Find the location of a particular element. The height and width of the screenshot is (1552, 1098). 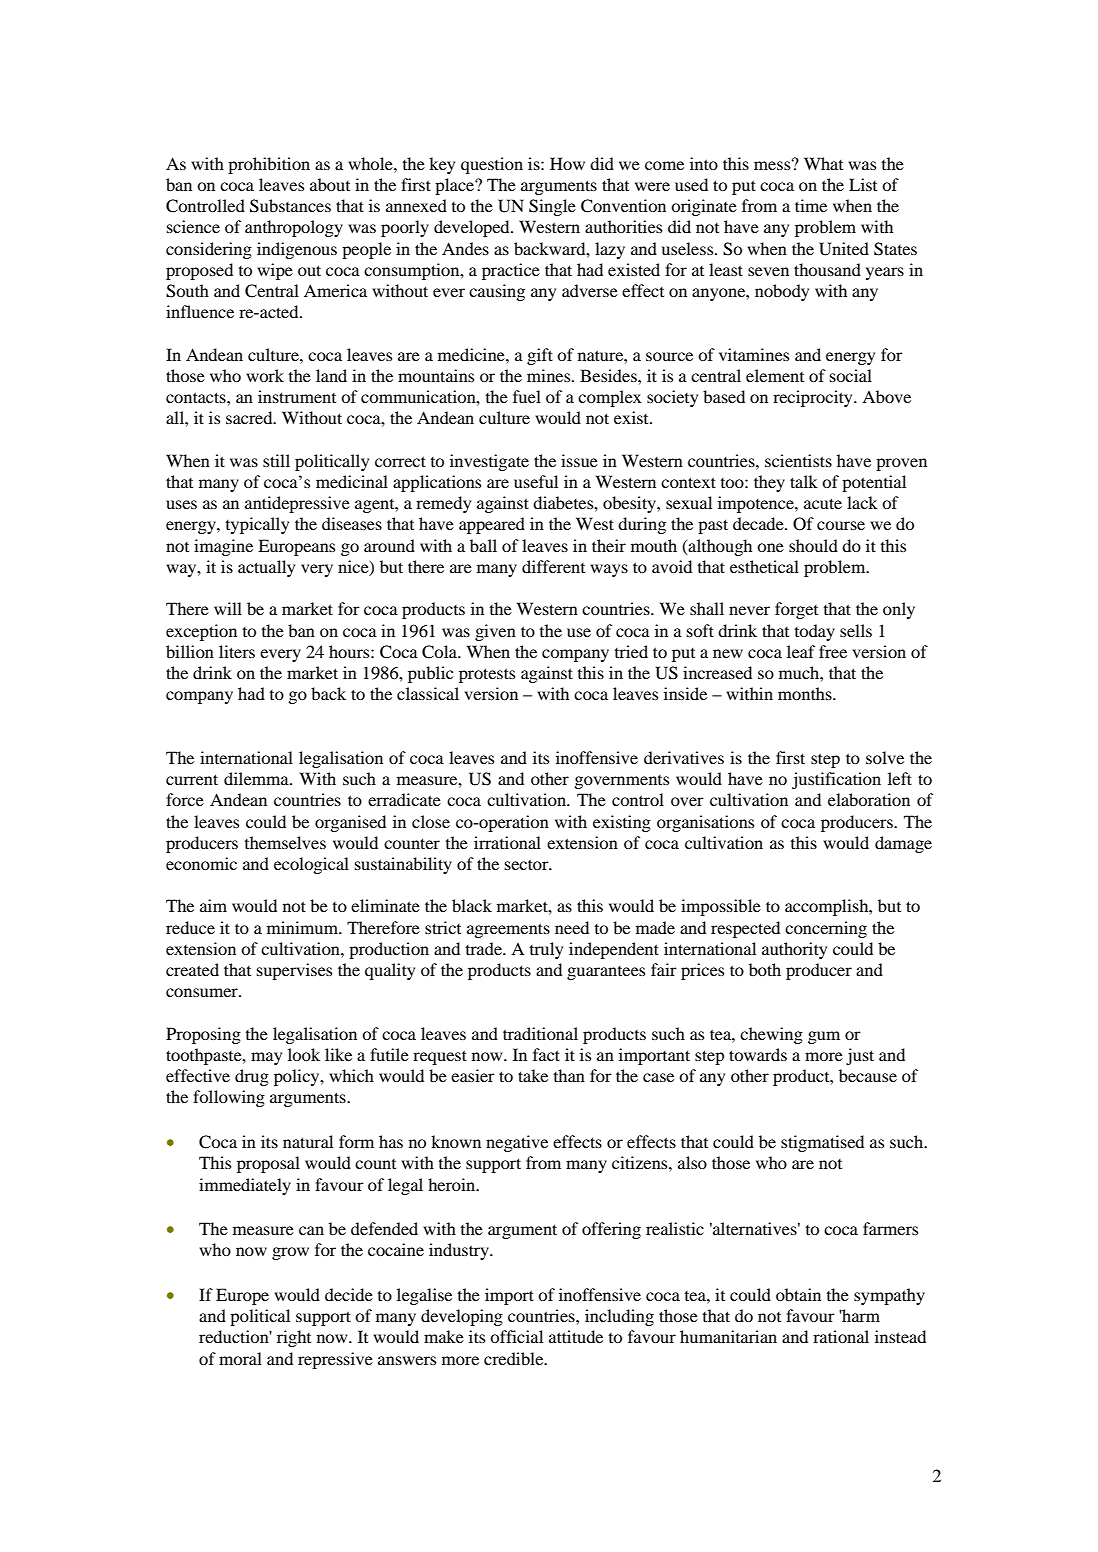

reciprocity is located at coordinates (814, 398).
